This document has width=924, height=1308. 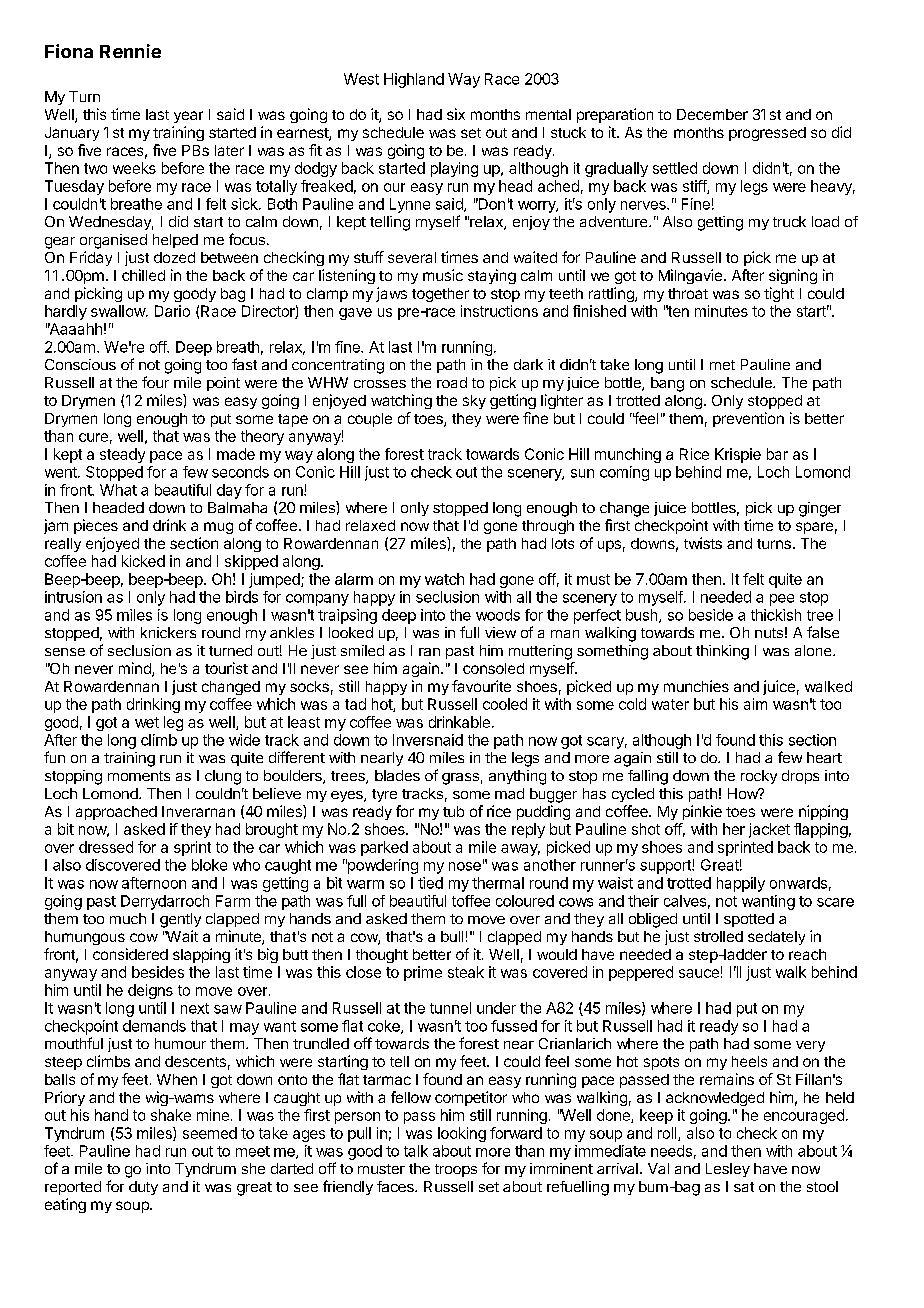 I want to click on ran, so click(x=429, y=652).
